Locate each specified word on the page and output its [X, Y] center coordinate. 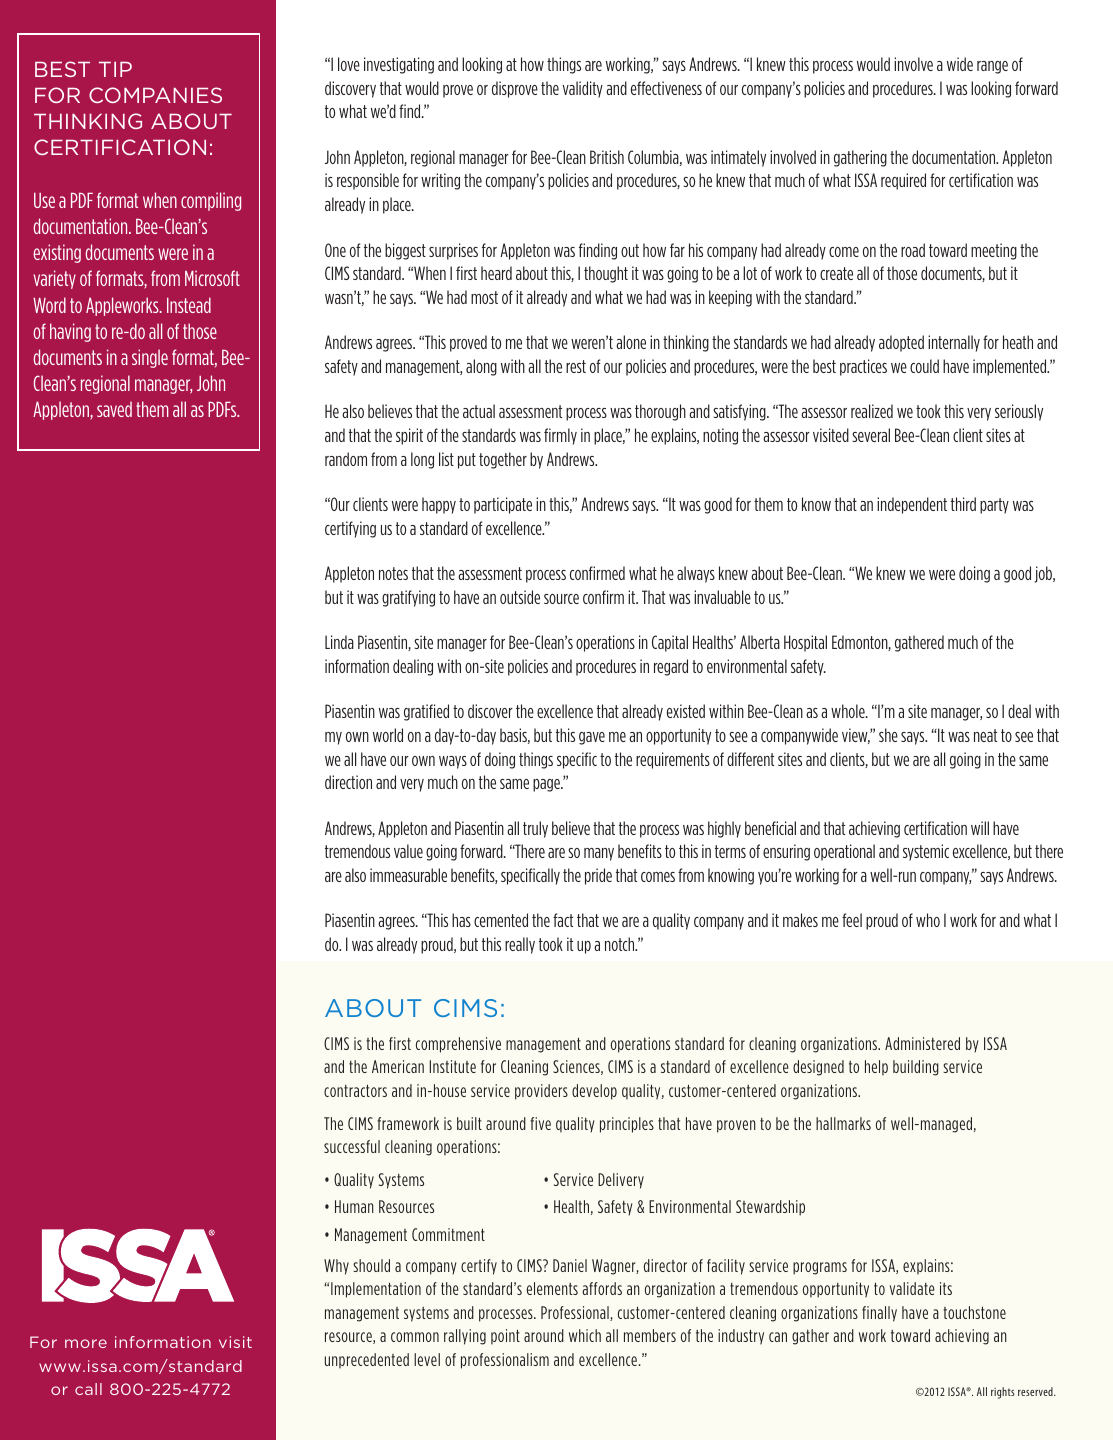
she [888, 735]
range [992, 67]
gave [592, 738]
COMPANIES [155, 95]
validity [583, 89]
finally [879, 1314]
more [86, 1343]
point [505, 1337]
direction [348, 782]
